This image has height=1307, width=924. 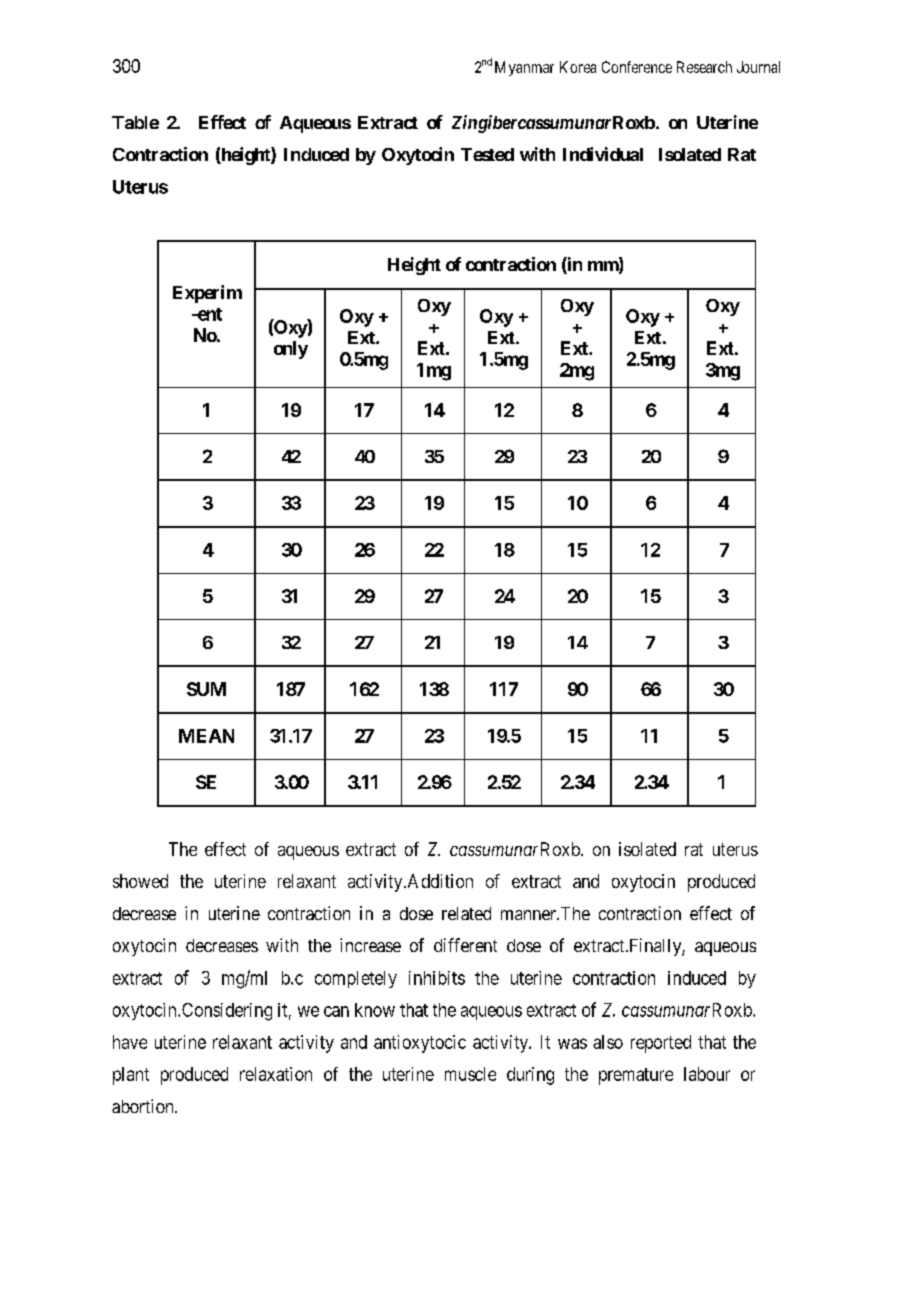 What do you see at coordinates (470, 1074) in the image?
I see `muscle` at bounding box center [470, 1074].
